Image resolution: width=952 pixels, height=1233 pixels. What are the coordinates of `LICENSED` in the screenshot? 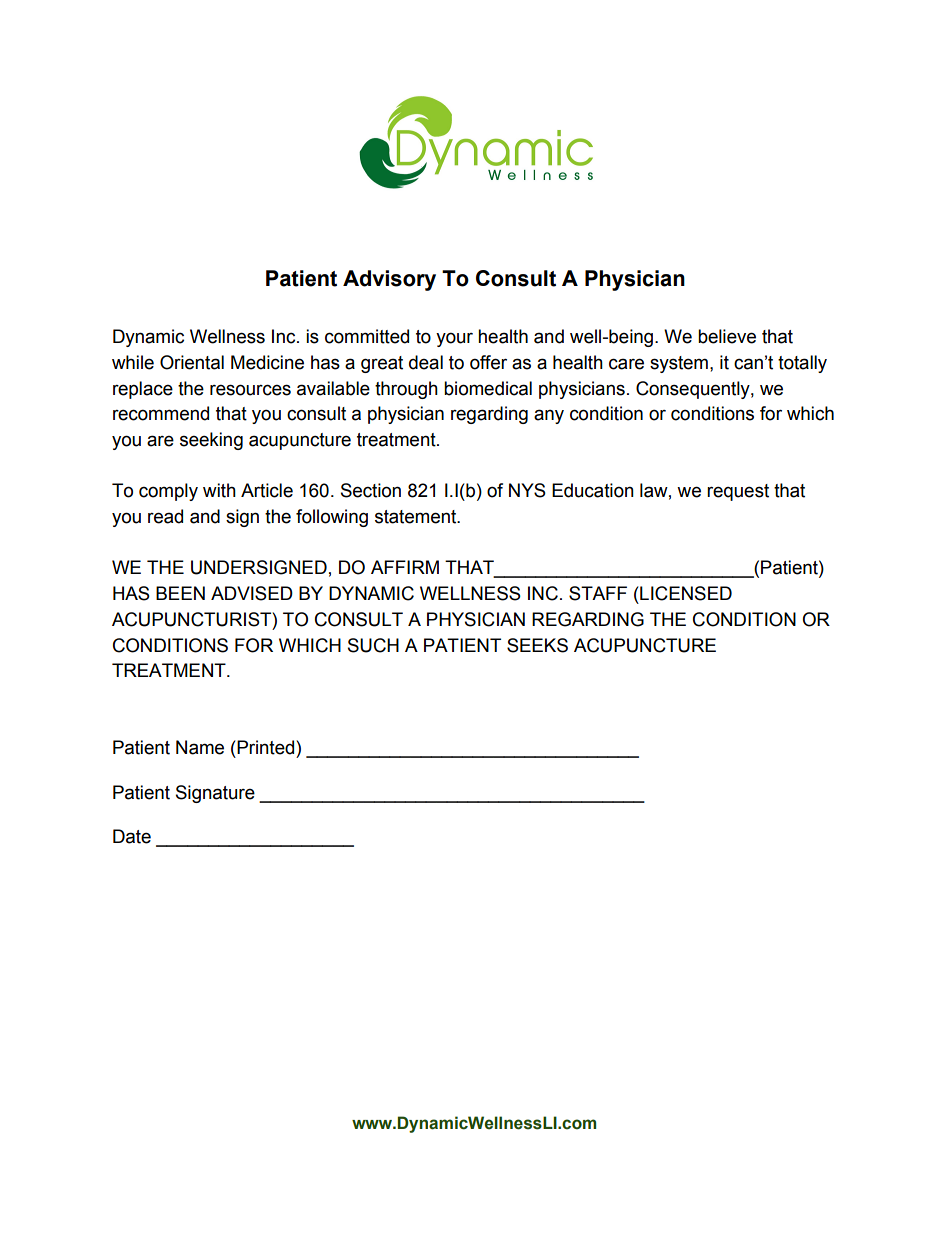 It's located at (685, 593).
